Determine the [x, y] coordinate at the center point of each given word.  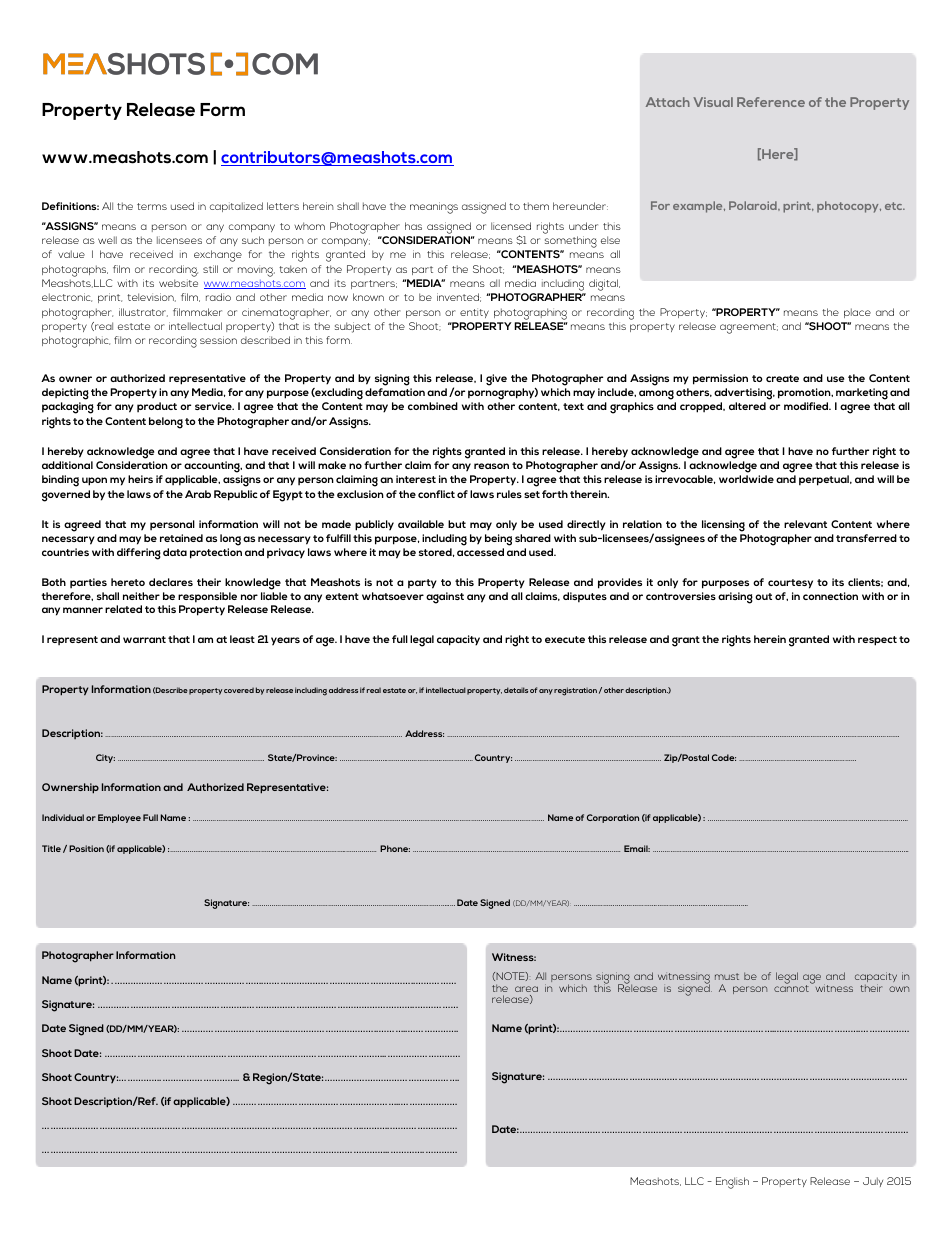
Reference [771, 102]
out [763, 596]
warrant [144, 639]
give [496, 380]
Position [86, 848]
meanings [434, 208]
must [727, 976]
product [157, 407]
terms [152, 206]
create [782, 378]
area [526, 989]
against [445, 598]
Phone [395, 848]
